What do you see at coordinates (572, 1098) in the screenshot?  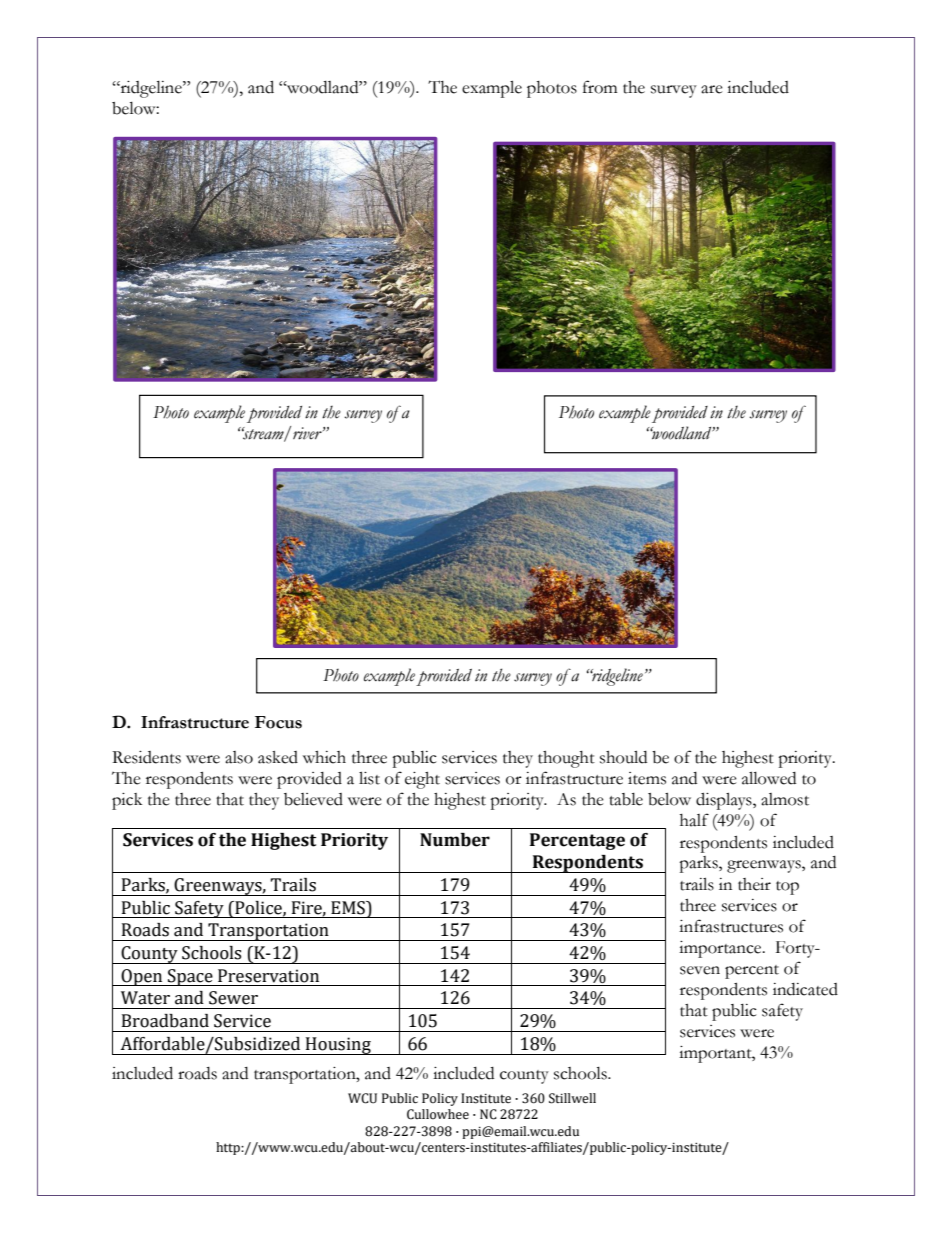 I see `Stillwell` at bounding box center [572, 1098].
